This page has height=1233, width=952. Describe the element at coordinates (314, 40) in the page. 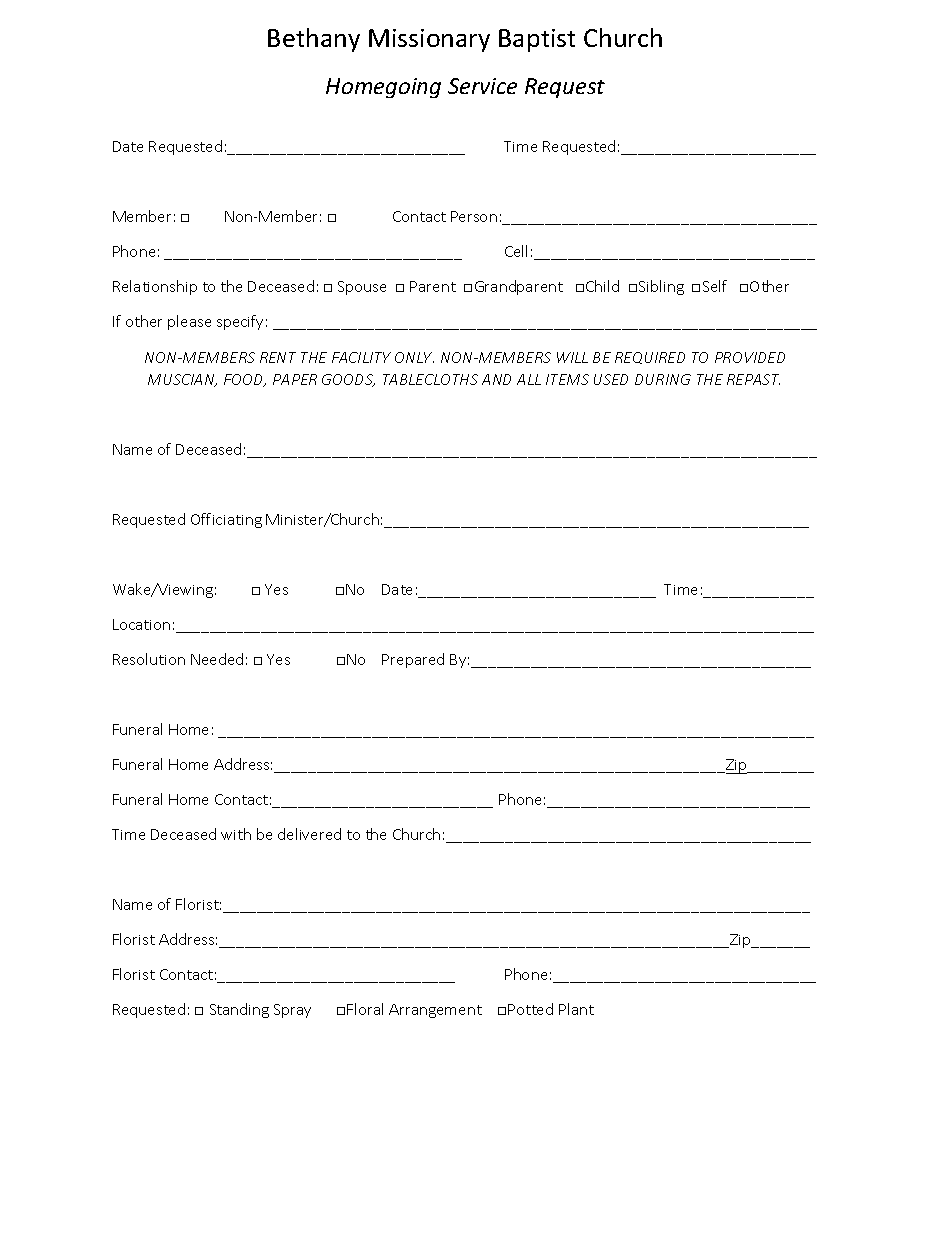

I see `Bethany` at that location.
